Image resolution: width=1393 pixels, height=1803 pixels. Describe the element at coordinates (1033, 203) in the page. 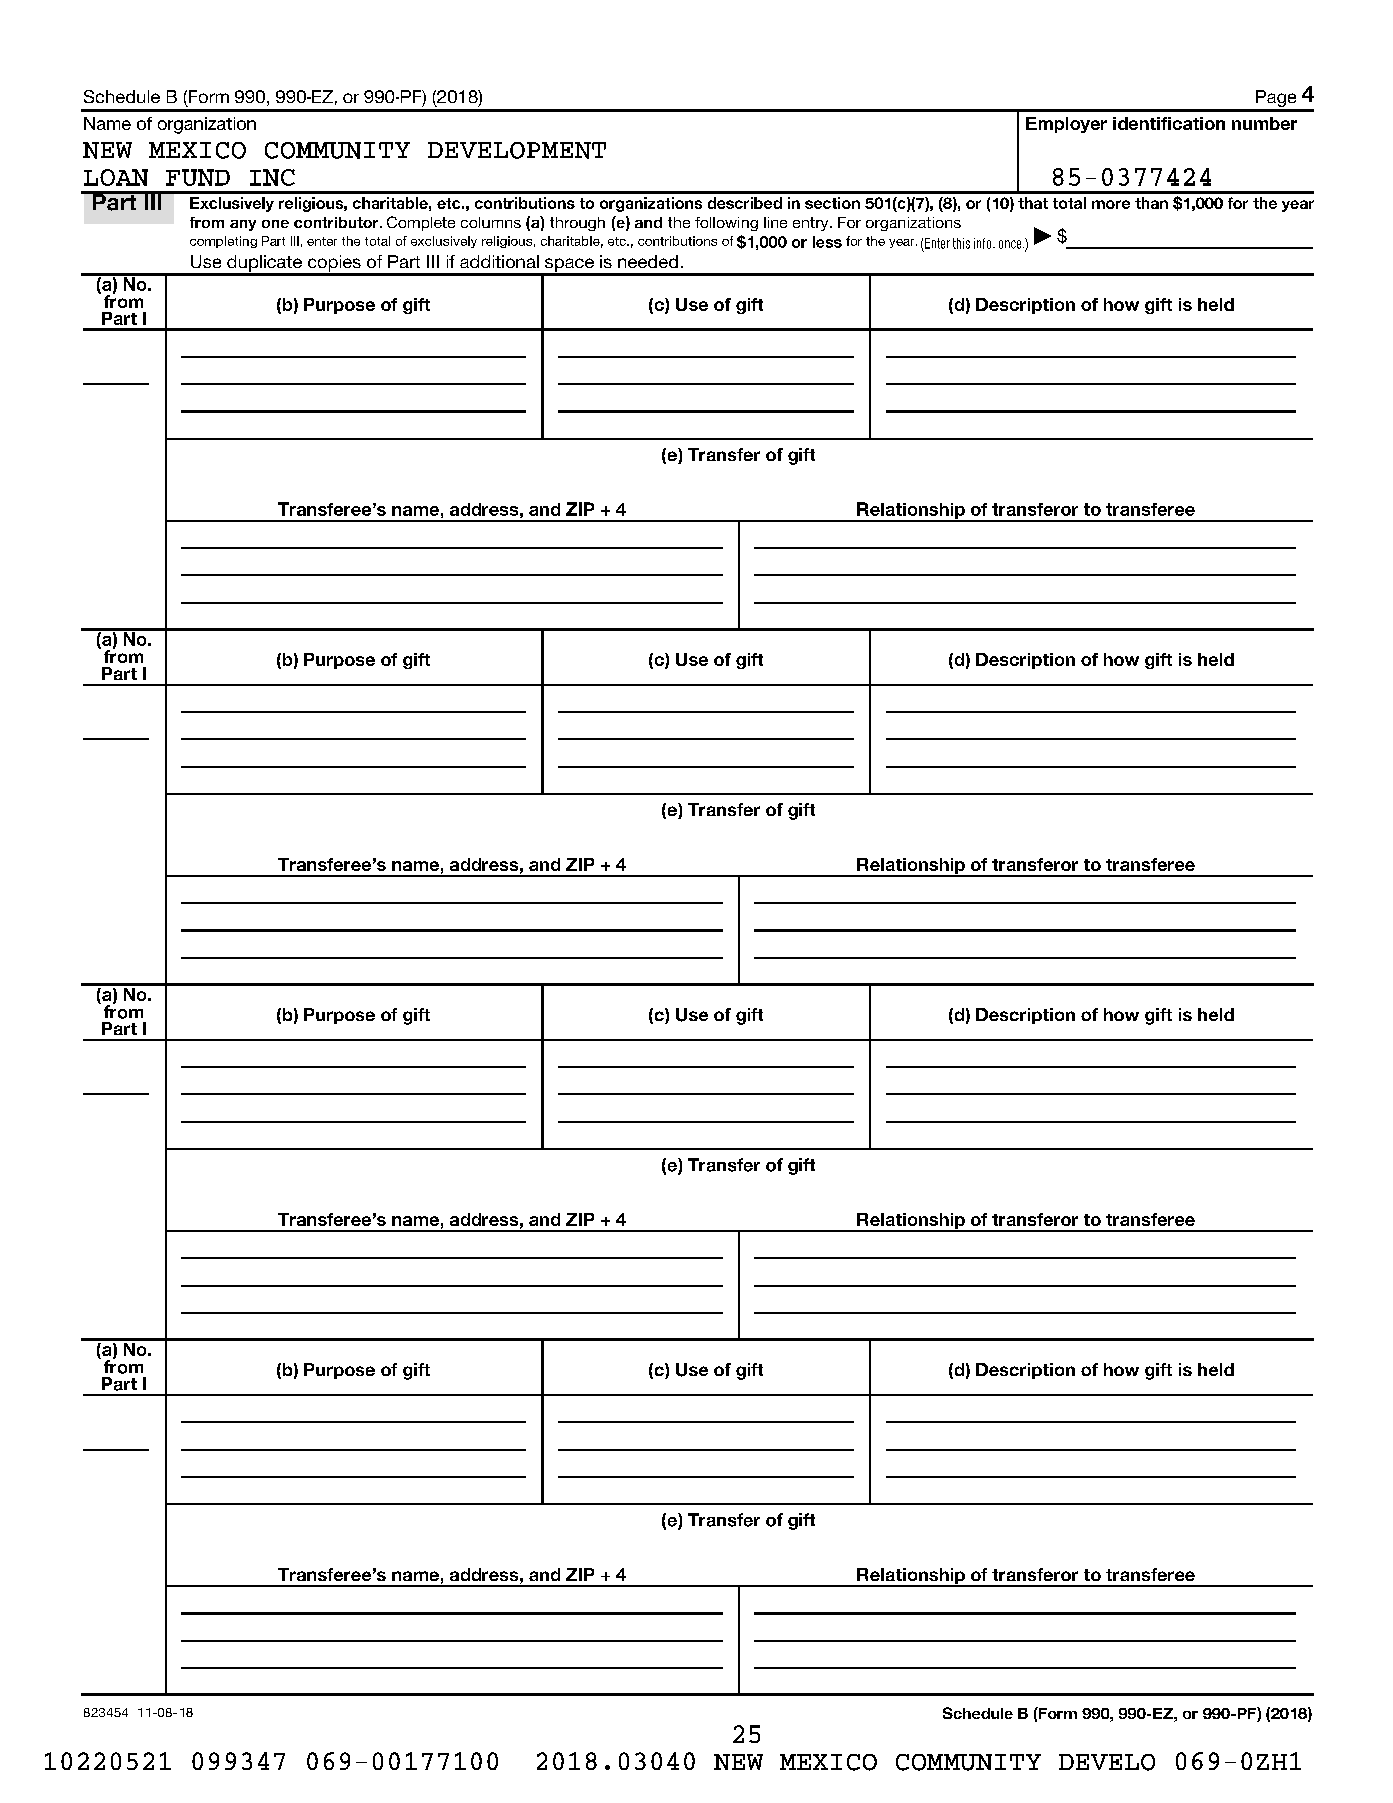

I see `that` at that location.
